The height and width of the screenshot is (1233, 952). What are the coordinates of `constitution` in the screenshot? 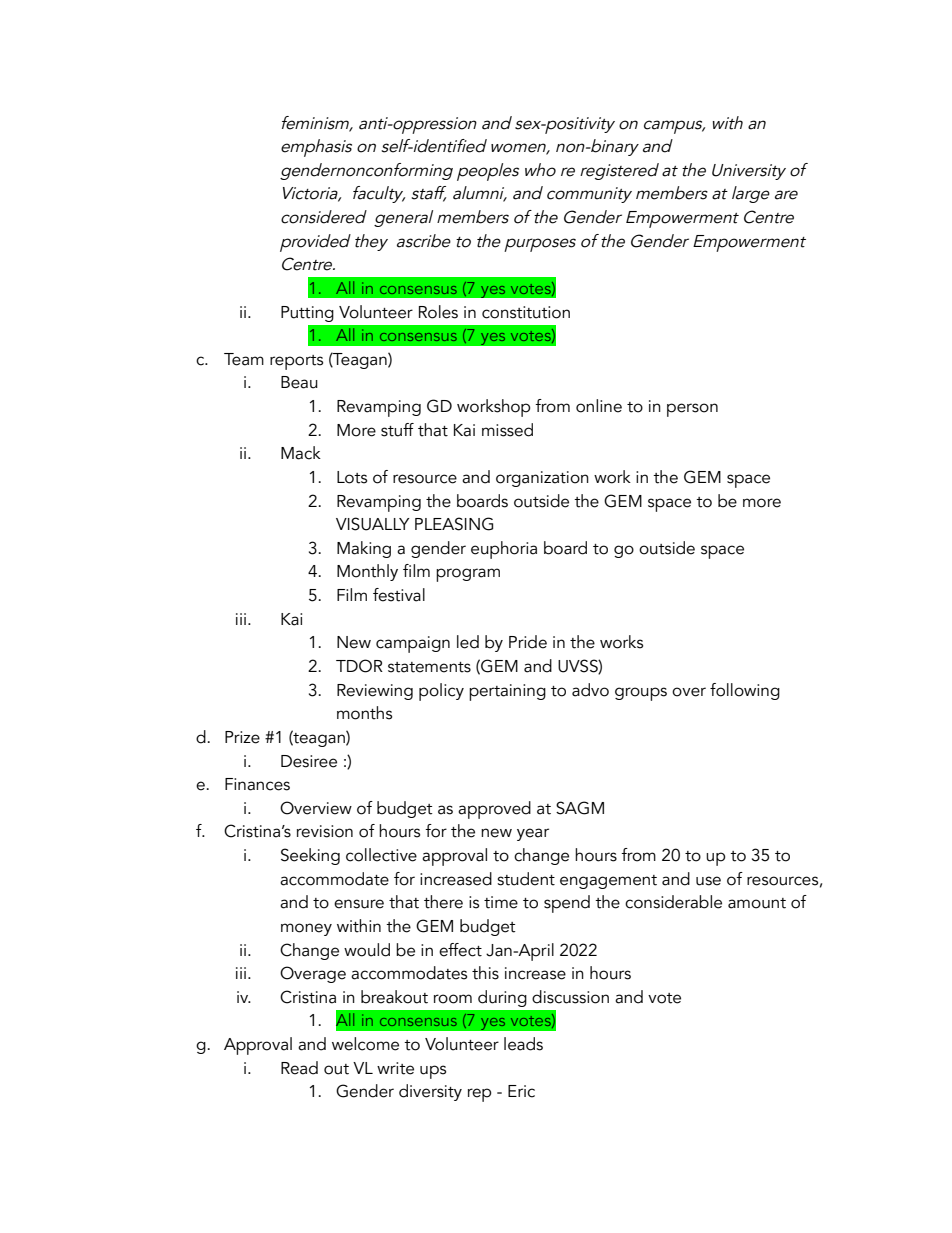 It's located at (526, 312).
